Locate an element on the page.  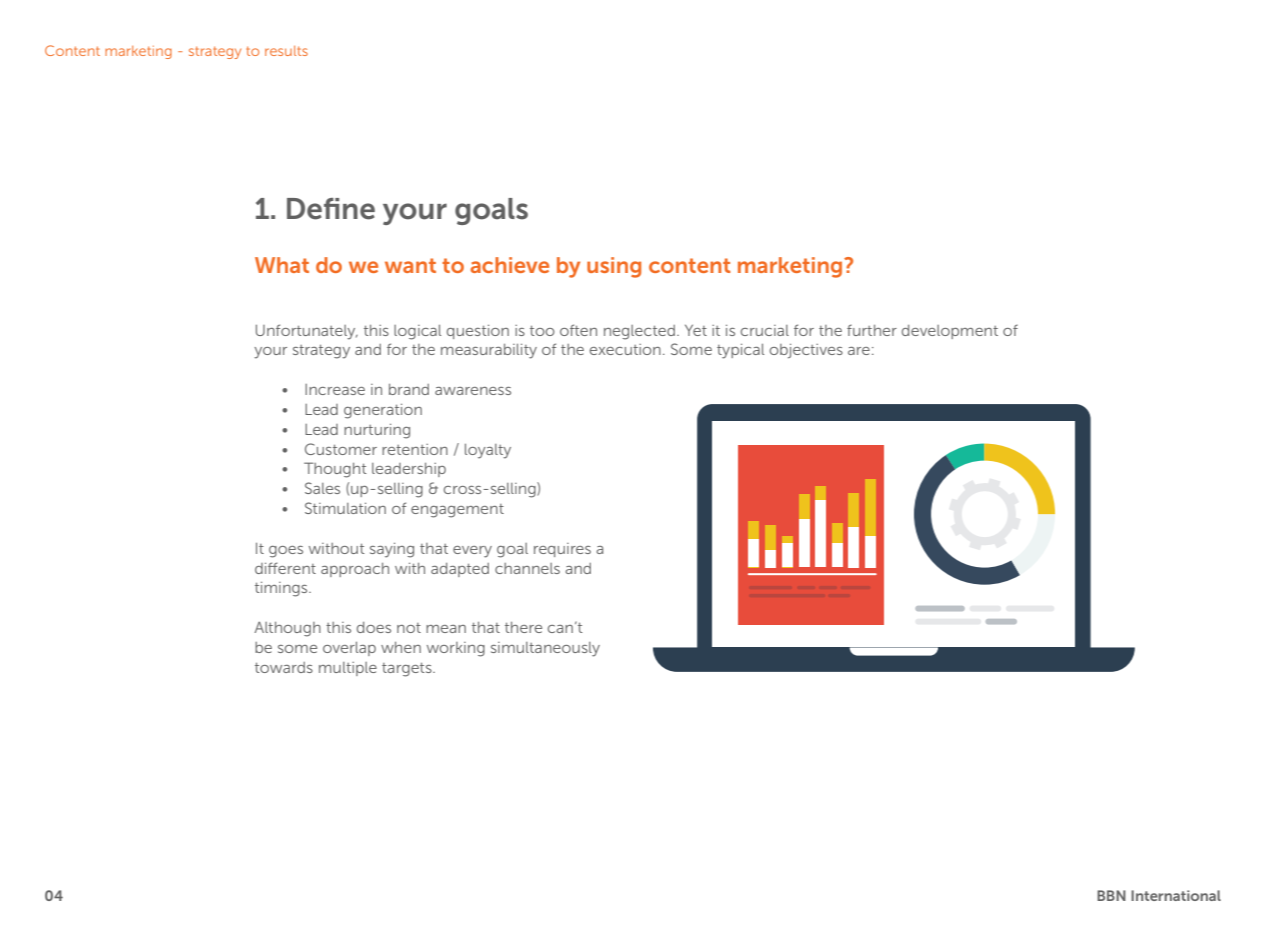
want is located at coordinates (410, 265).
